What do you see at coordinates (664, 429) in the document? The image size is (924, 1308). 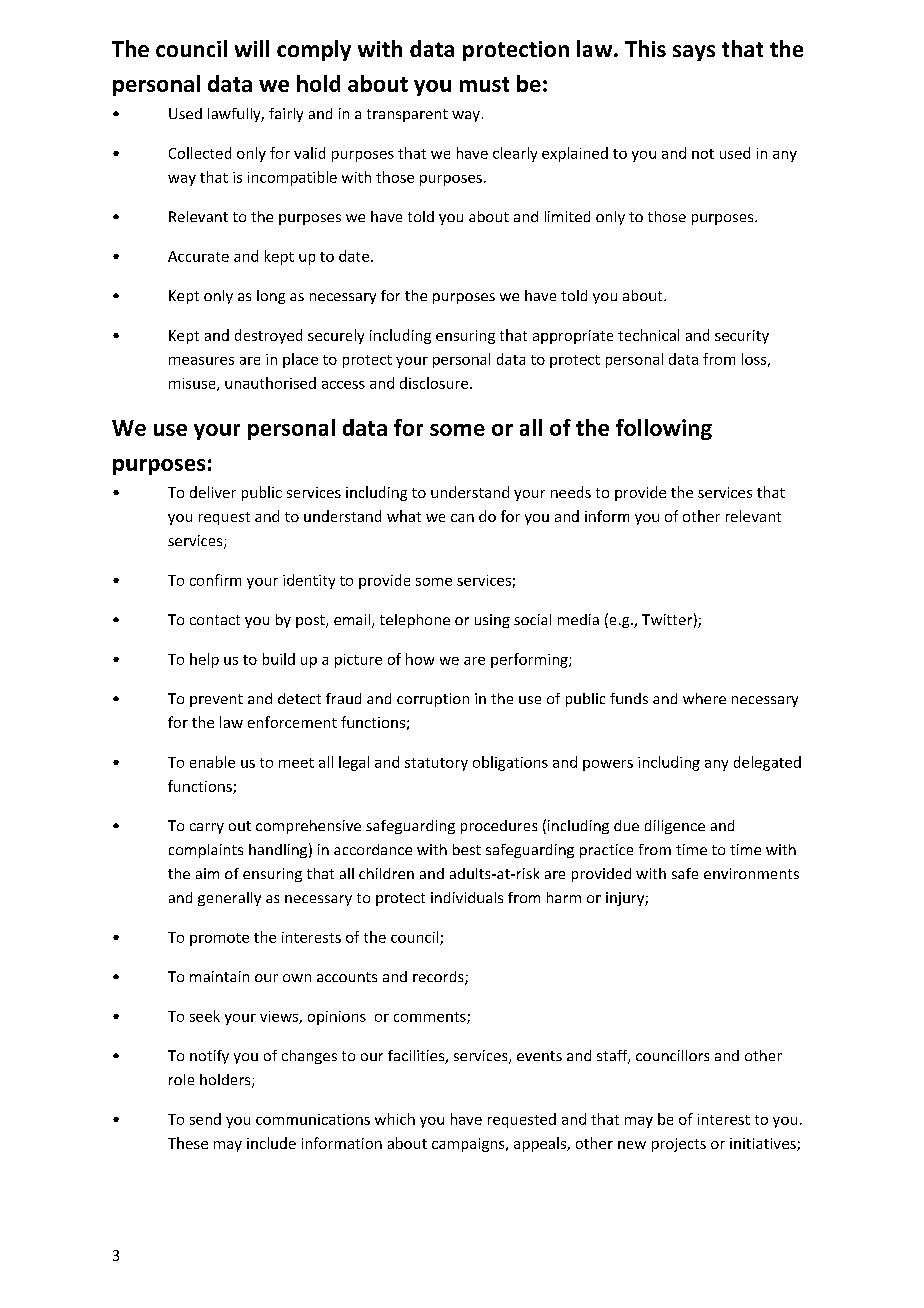 I see `following` at bounding box center [664, 429].
